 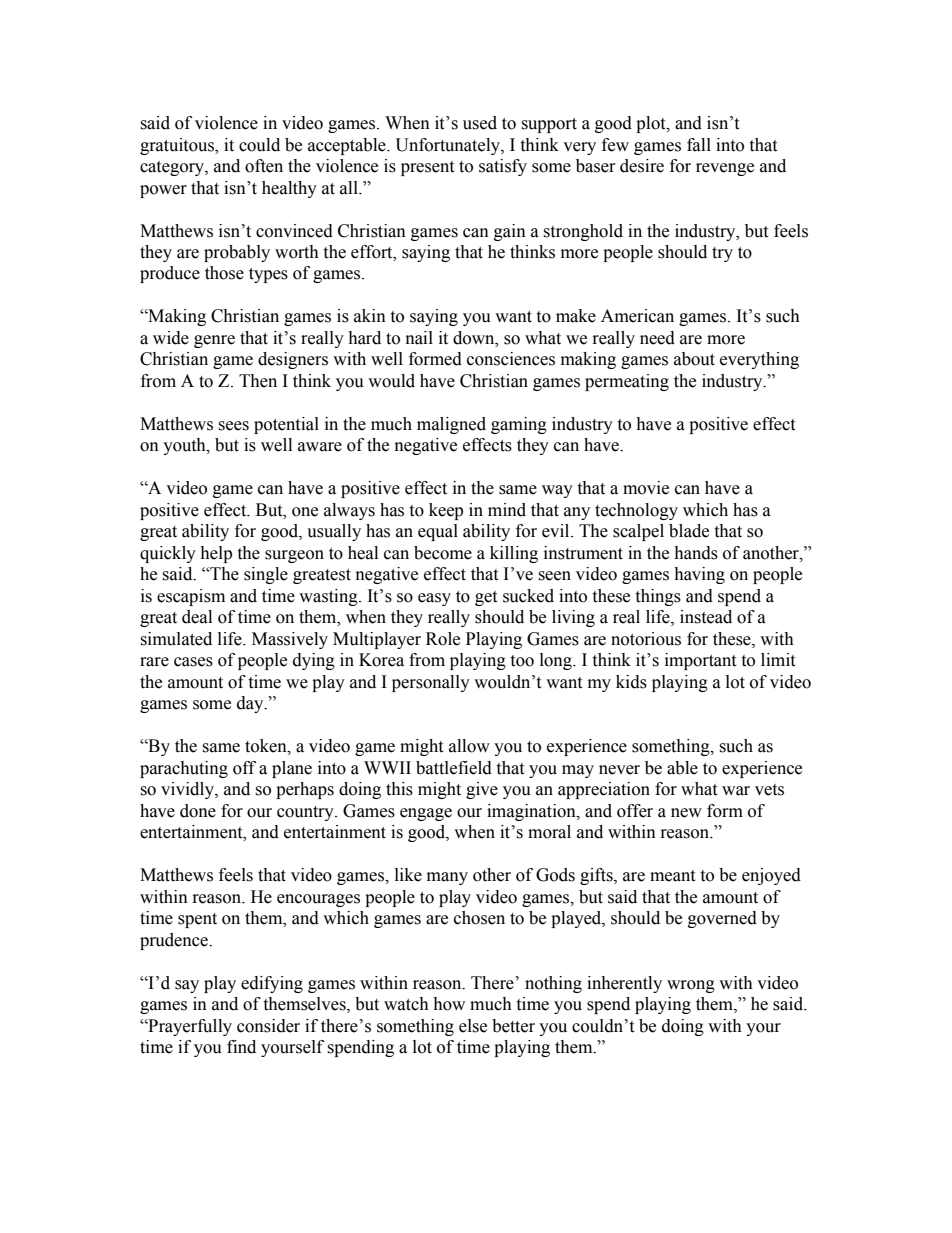 I want to click on often, so click(x=264, y=166).
